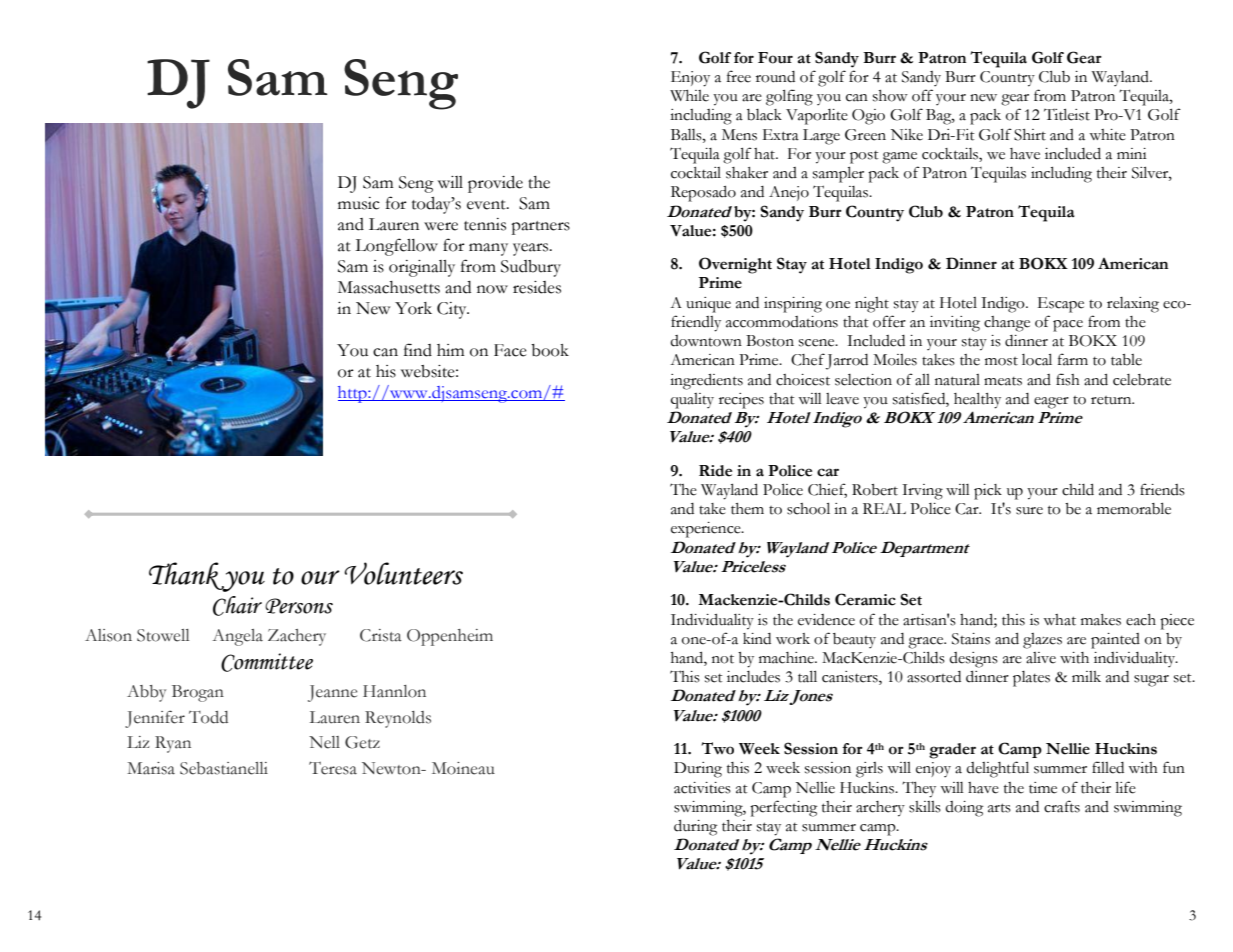 The image size is (1233, 952). I want to click on find, so click(418, 350).
